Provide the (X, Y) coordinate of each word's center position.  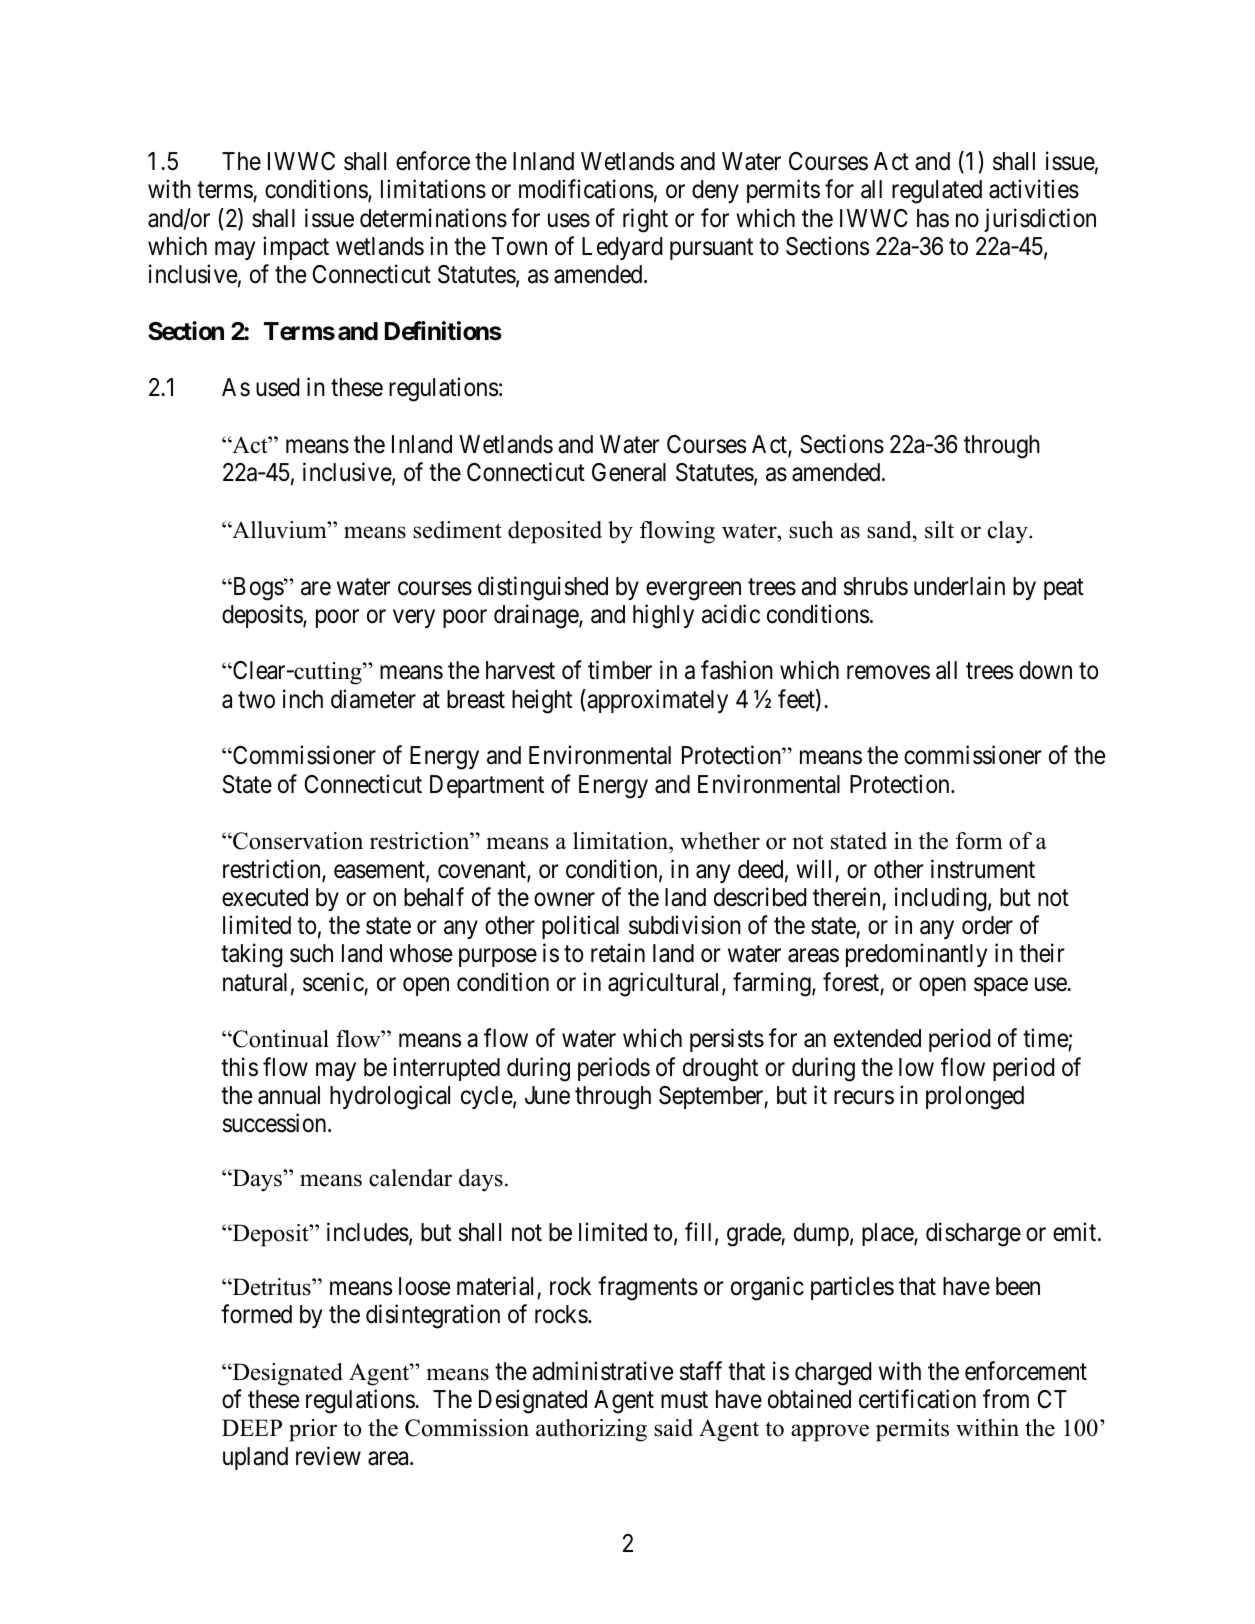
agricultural (665, 984)
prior (313, 1430)
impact (296, 248)
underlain (959, 586)
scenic (333, 982)
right (645, 220)
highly (663, 616)
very (414, 619)
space (1001, 986)
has (933, 218)
